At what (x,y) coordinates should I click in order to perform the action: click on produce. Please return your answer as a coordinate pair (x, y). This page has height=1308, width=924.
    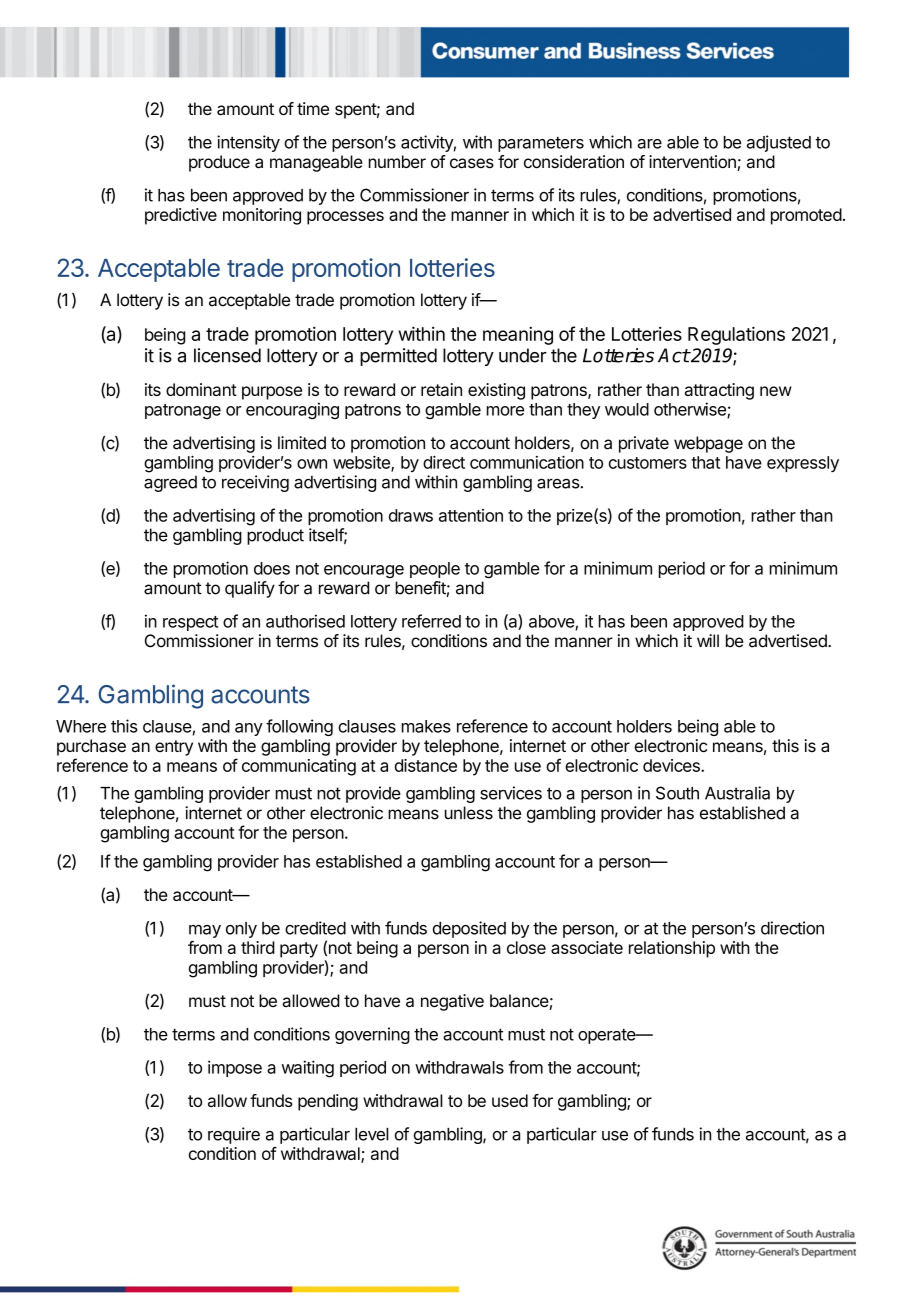
    Looking at the image, I should click on (219, 163).
